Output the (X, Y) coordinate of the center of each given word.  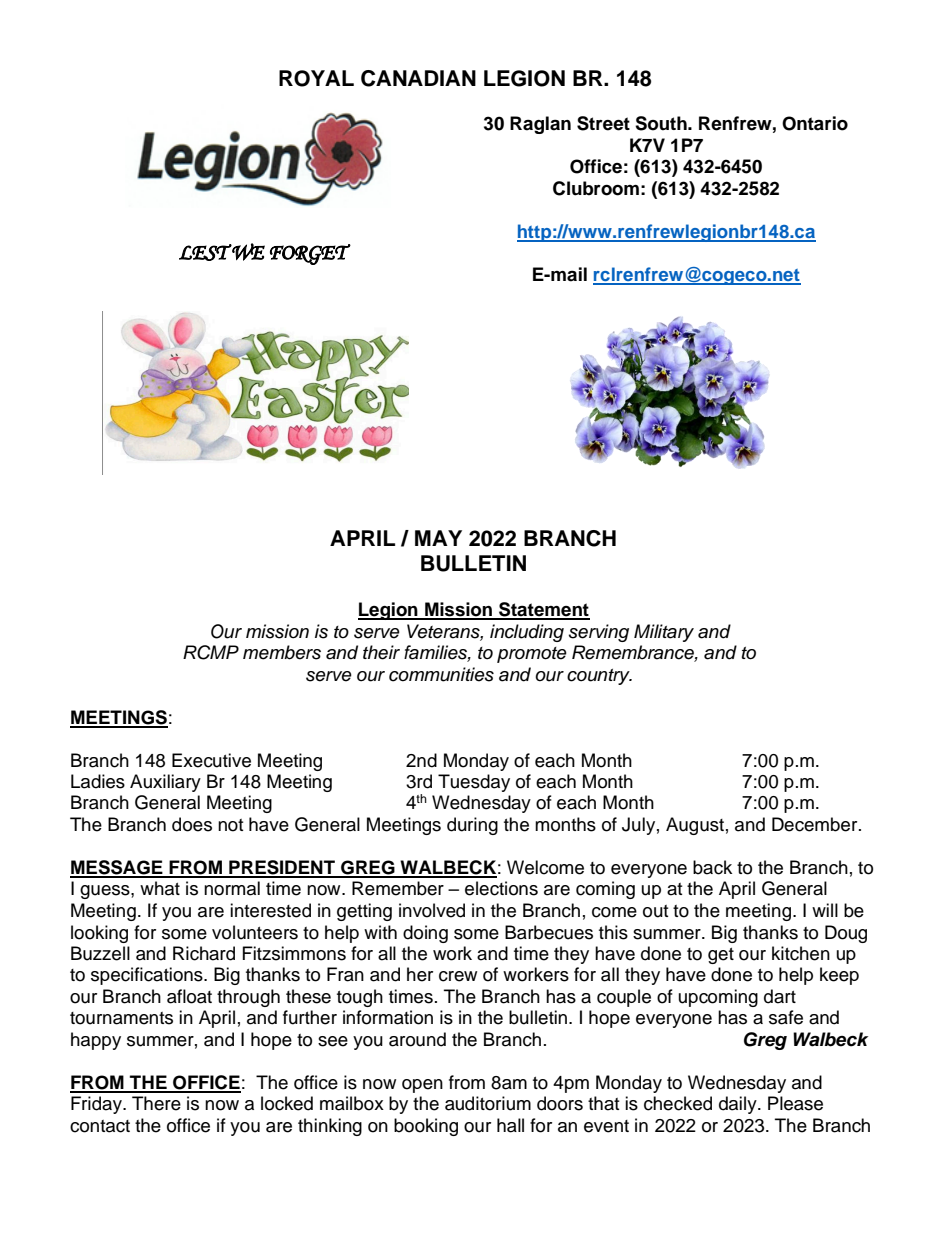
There (156, 1103)
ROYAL (316, 78)
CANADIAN (418, 78)
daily (739, 1105)
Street (603, 123)
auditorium (488, 1103)
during (472, 826)
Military (664, 633)
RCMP (211, 652)
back (712, 867)
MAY (438, 538)
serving (599, 633)
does (192, 824)
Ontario (815, 123)
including (527, 633)
